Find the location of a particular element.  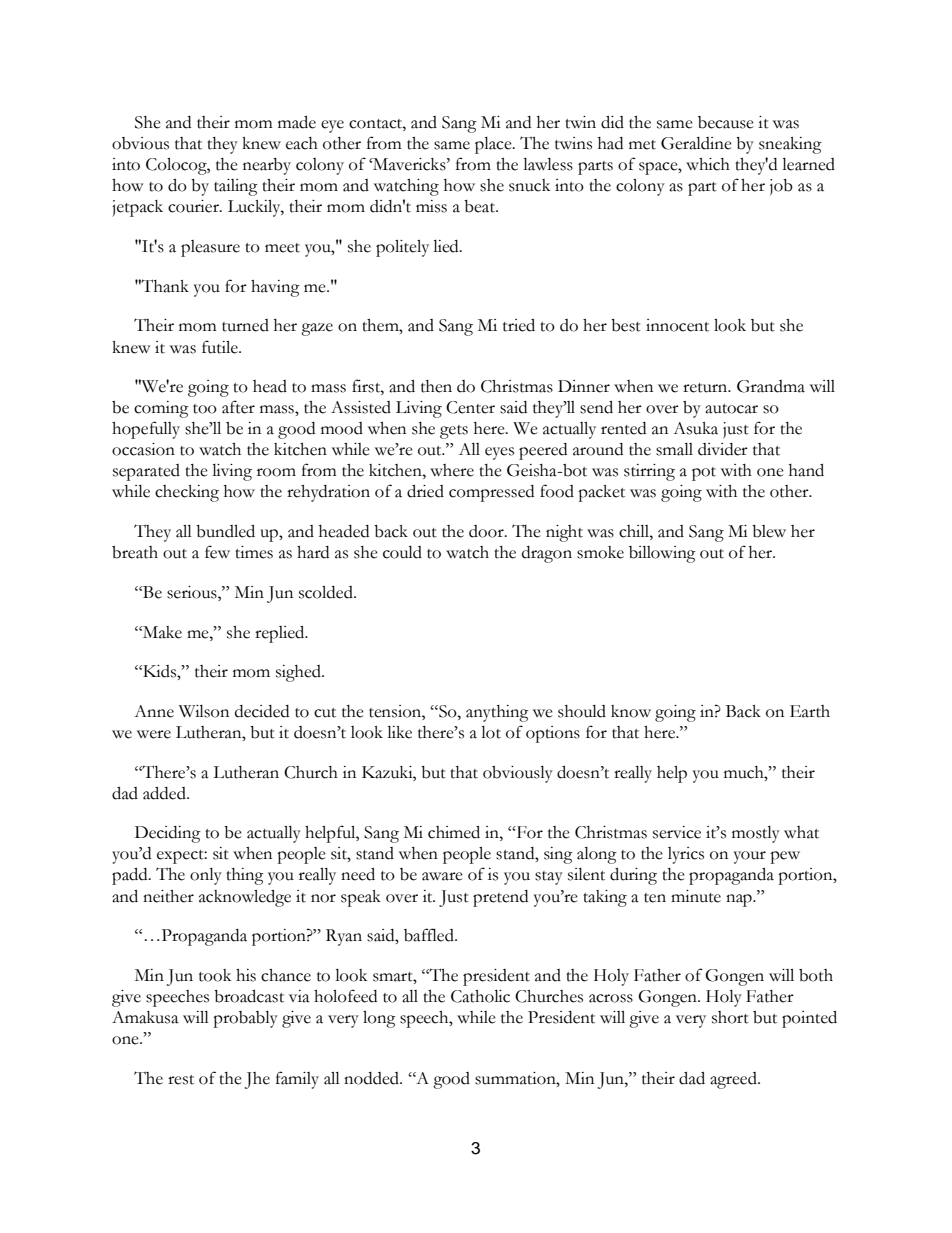

which is located at coordinates (708, 164).
